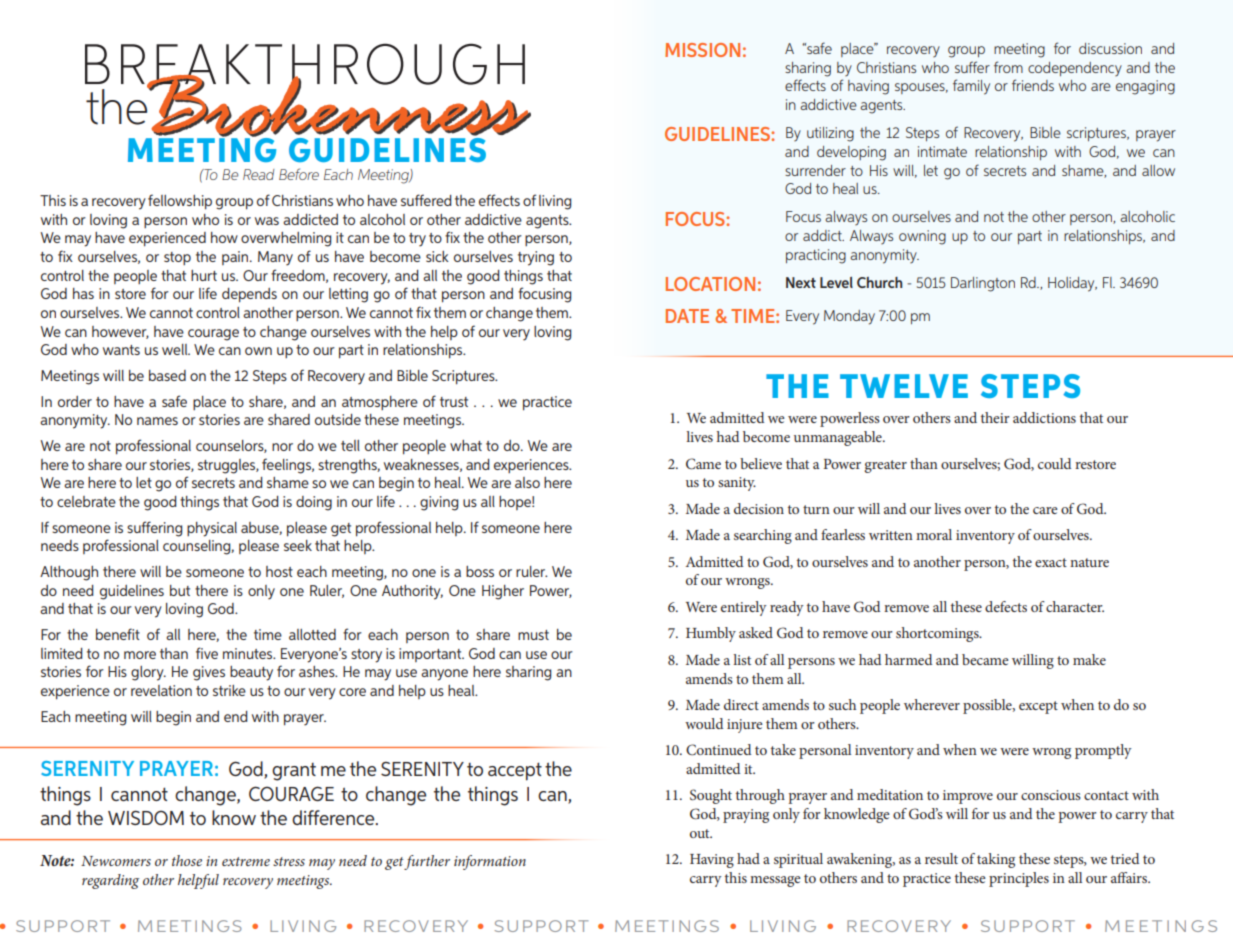 The width and height of the screenshot is (1233, 952). I want to click on could, so click(1054, 463).
